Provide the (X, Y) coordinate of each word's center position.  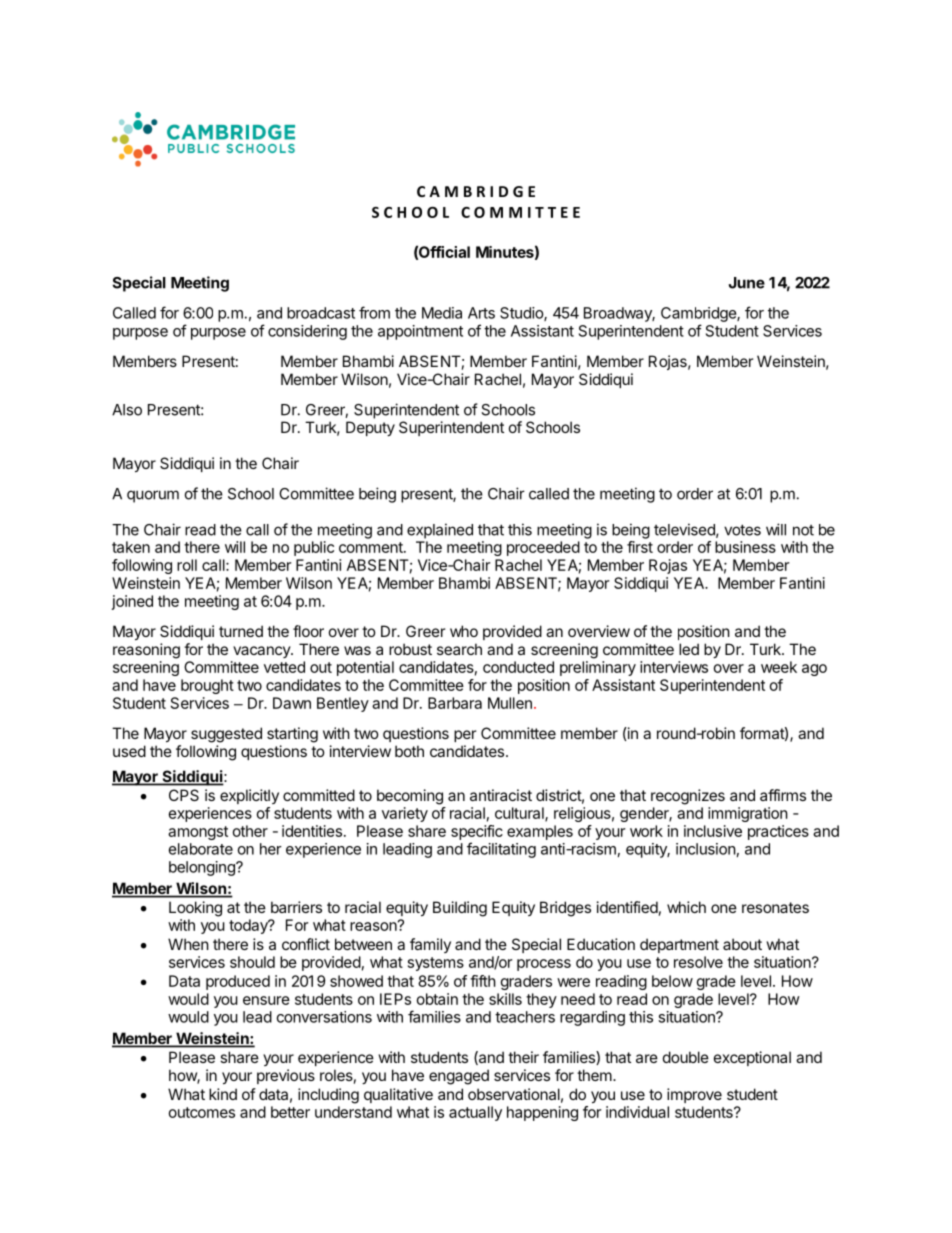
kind (223, 1094)
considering (307, 332)
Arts (481, 313)
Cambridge (699, 314)
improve (694, 1095)
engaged (459, 1077)
